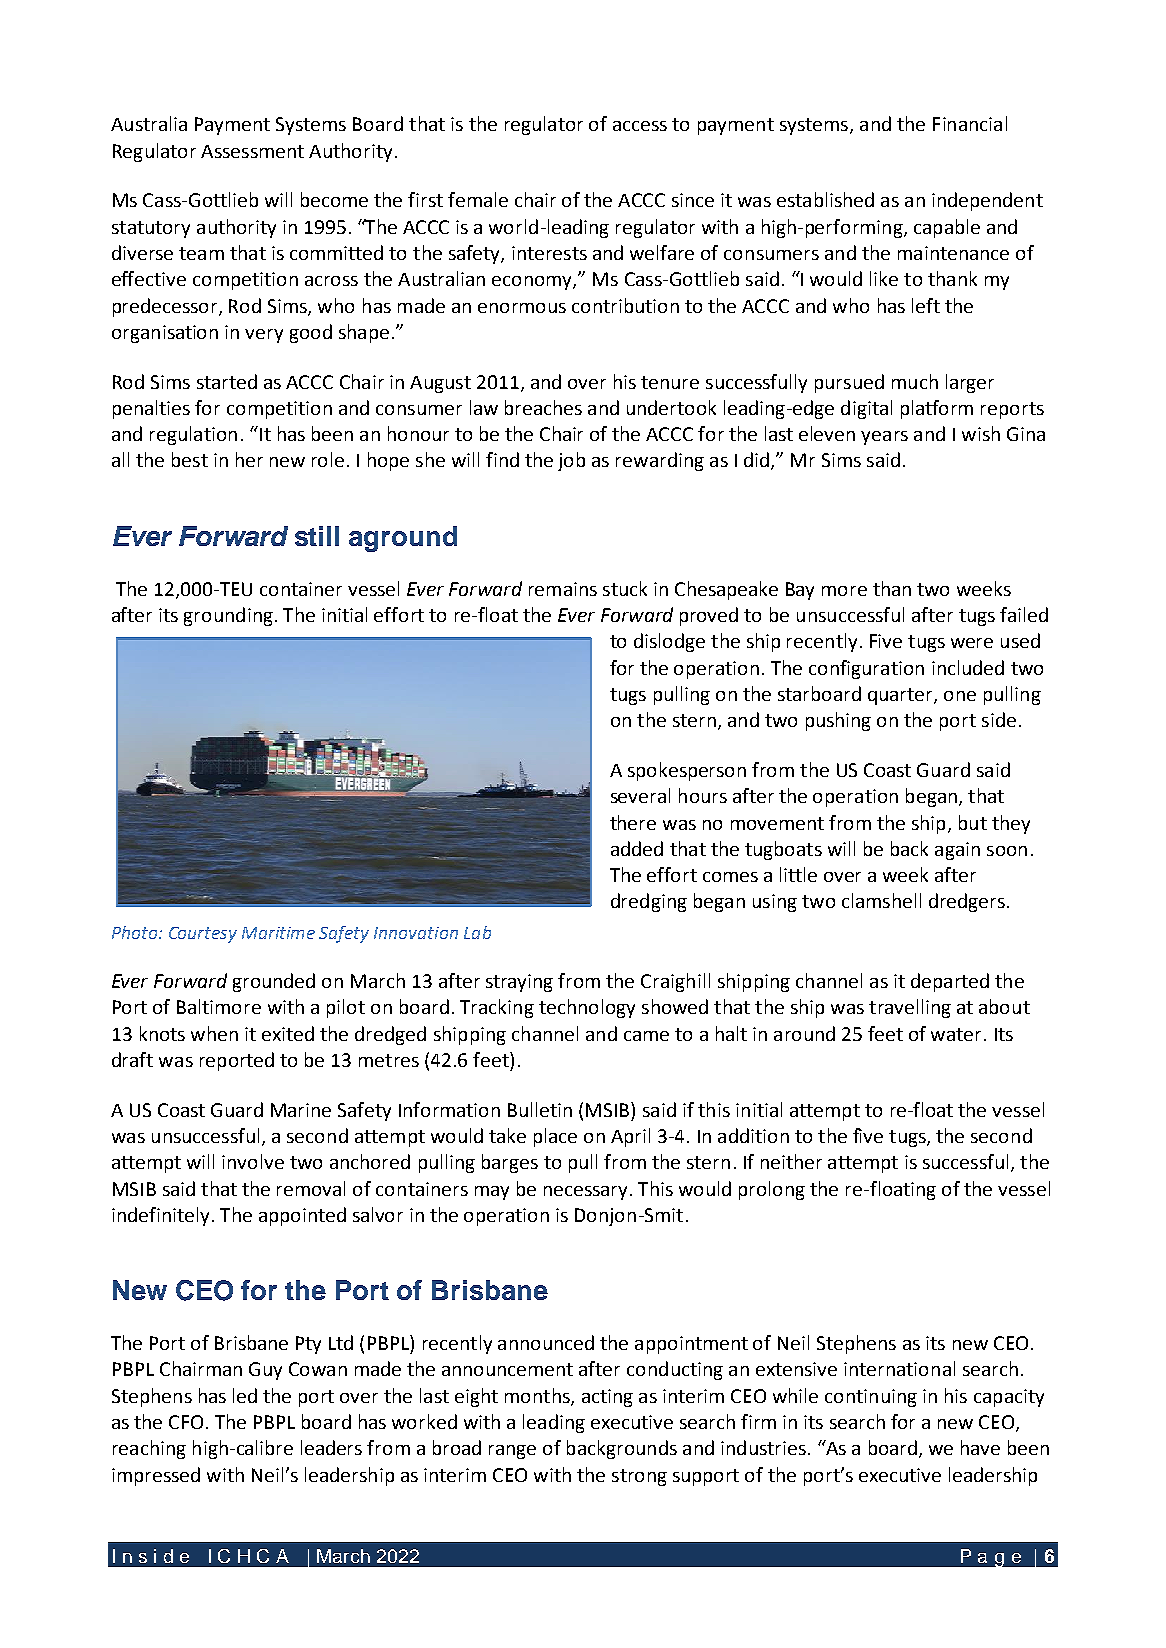 The height and width of the page is (1648, 1166). Describe the element at coordinates (910, 1008) in the page. I see `travelling` at that location.
